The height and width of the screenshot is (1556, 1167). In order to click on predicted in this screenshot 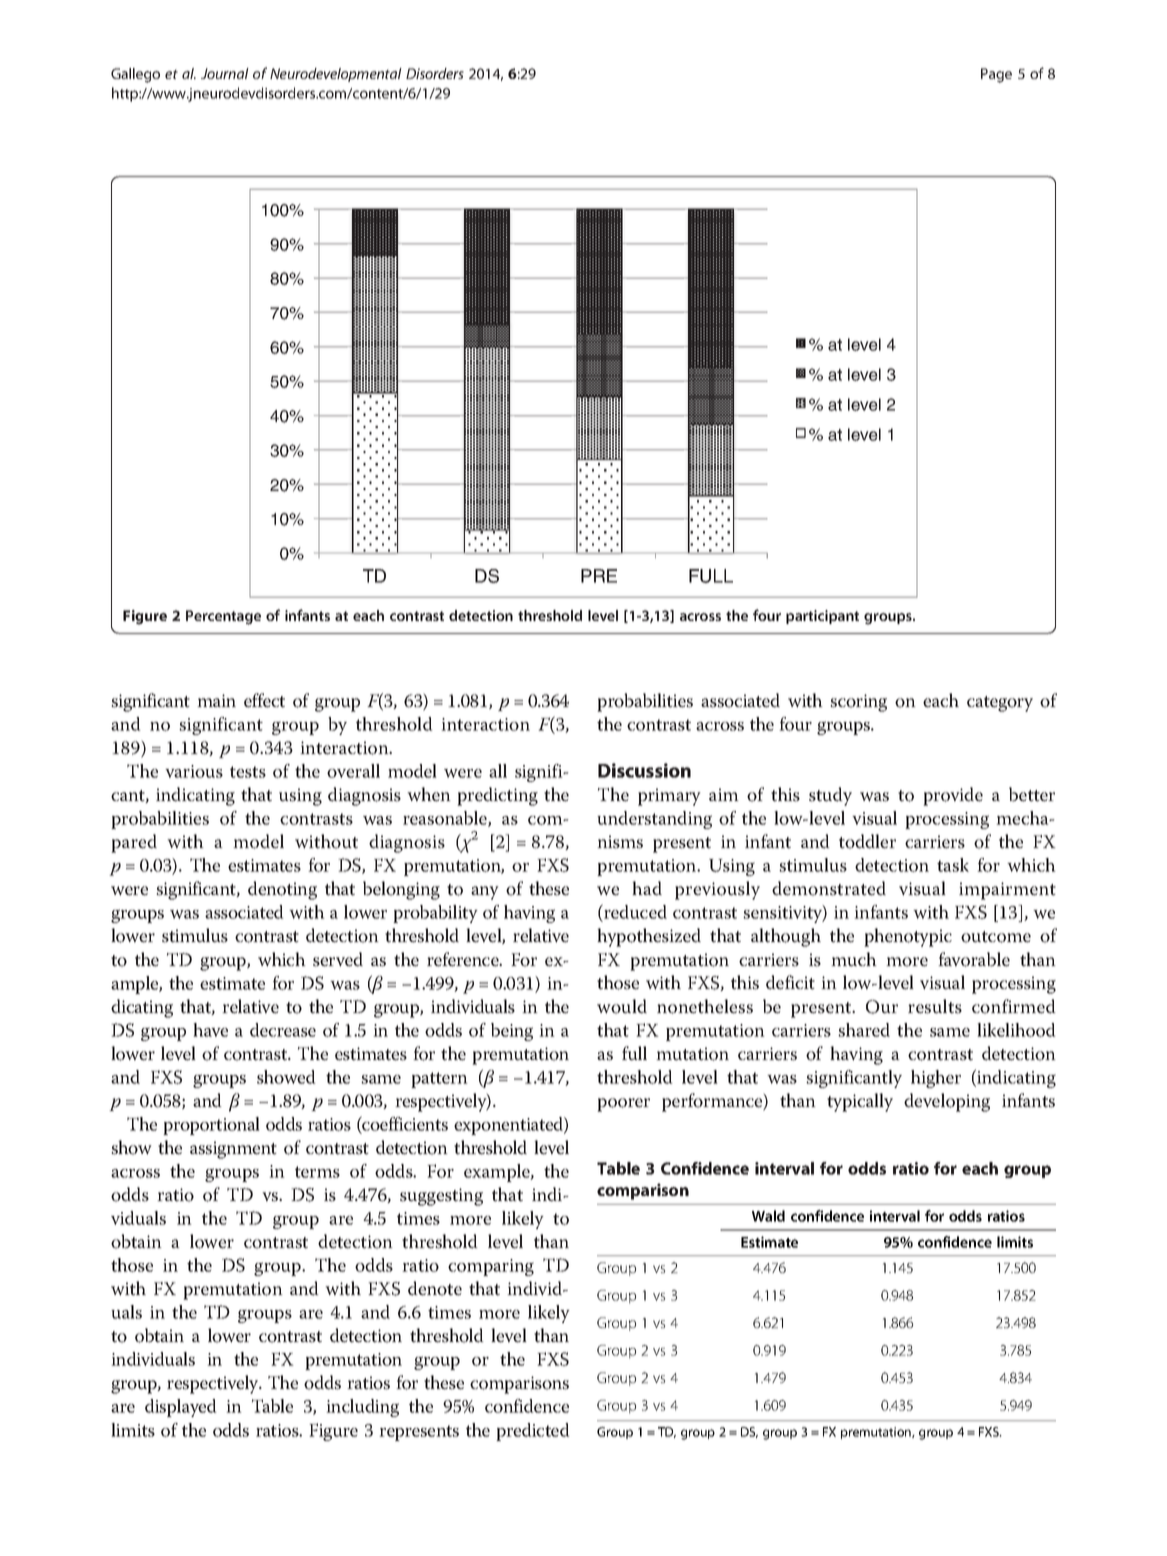, I will do `click(533, 1432)`.
